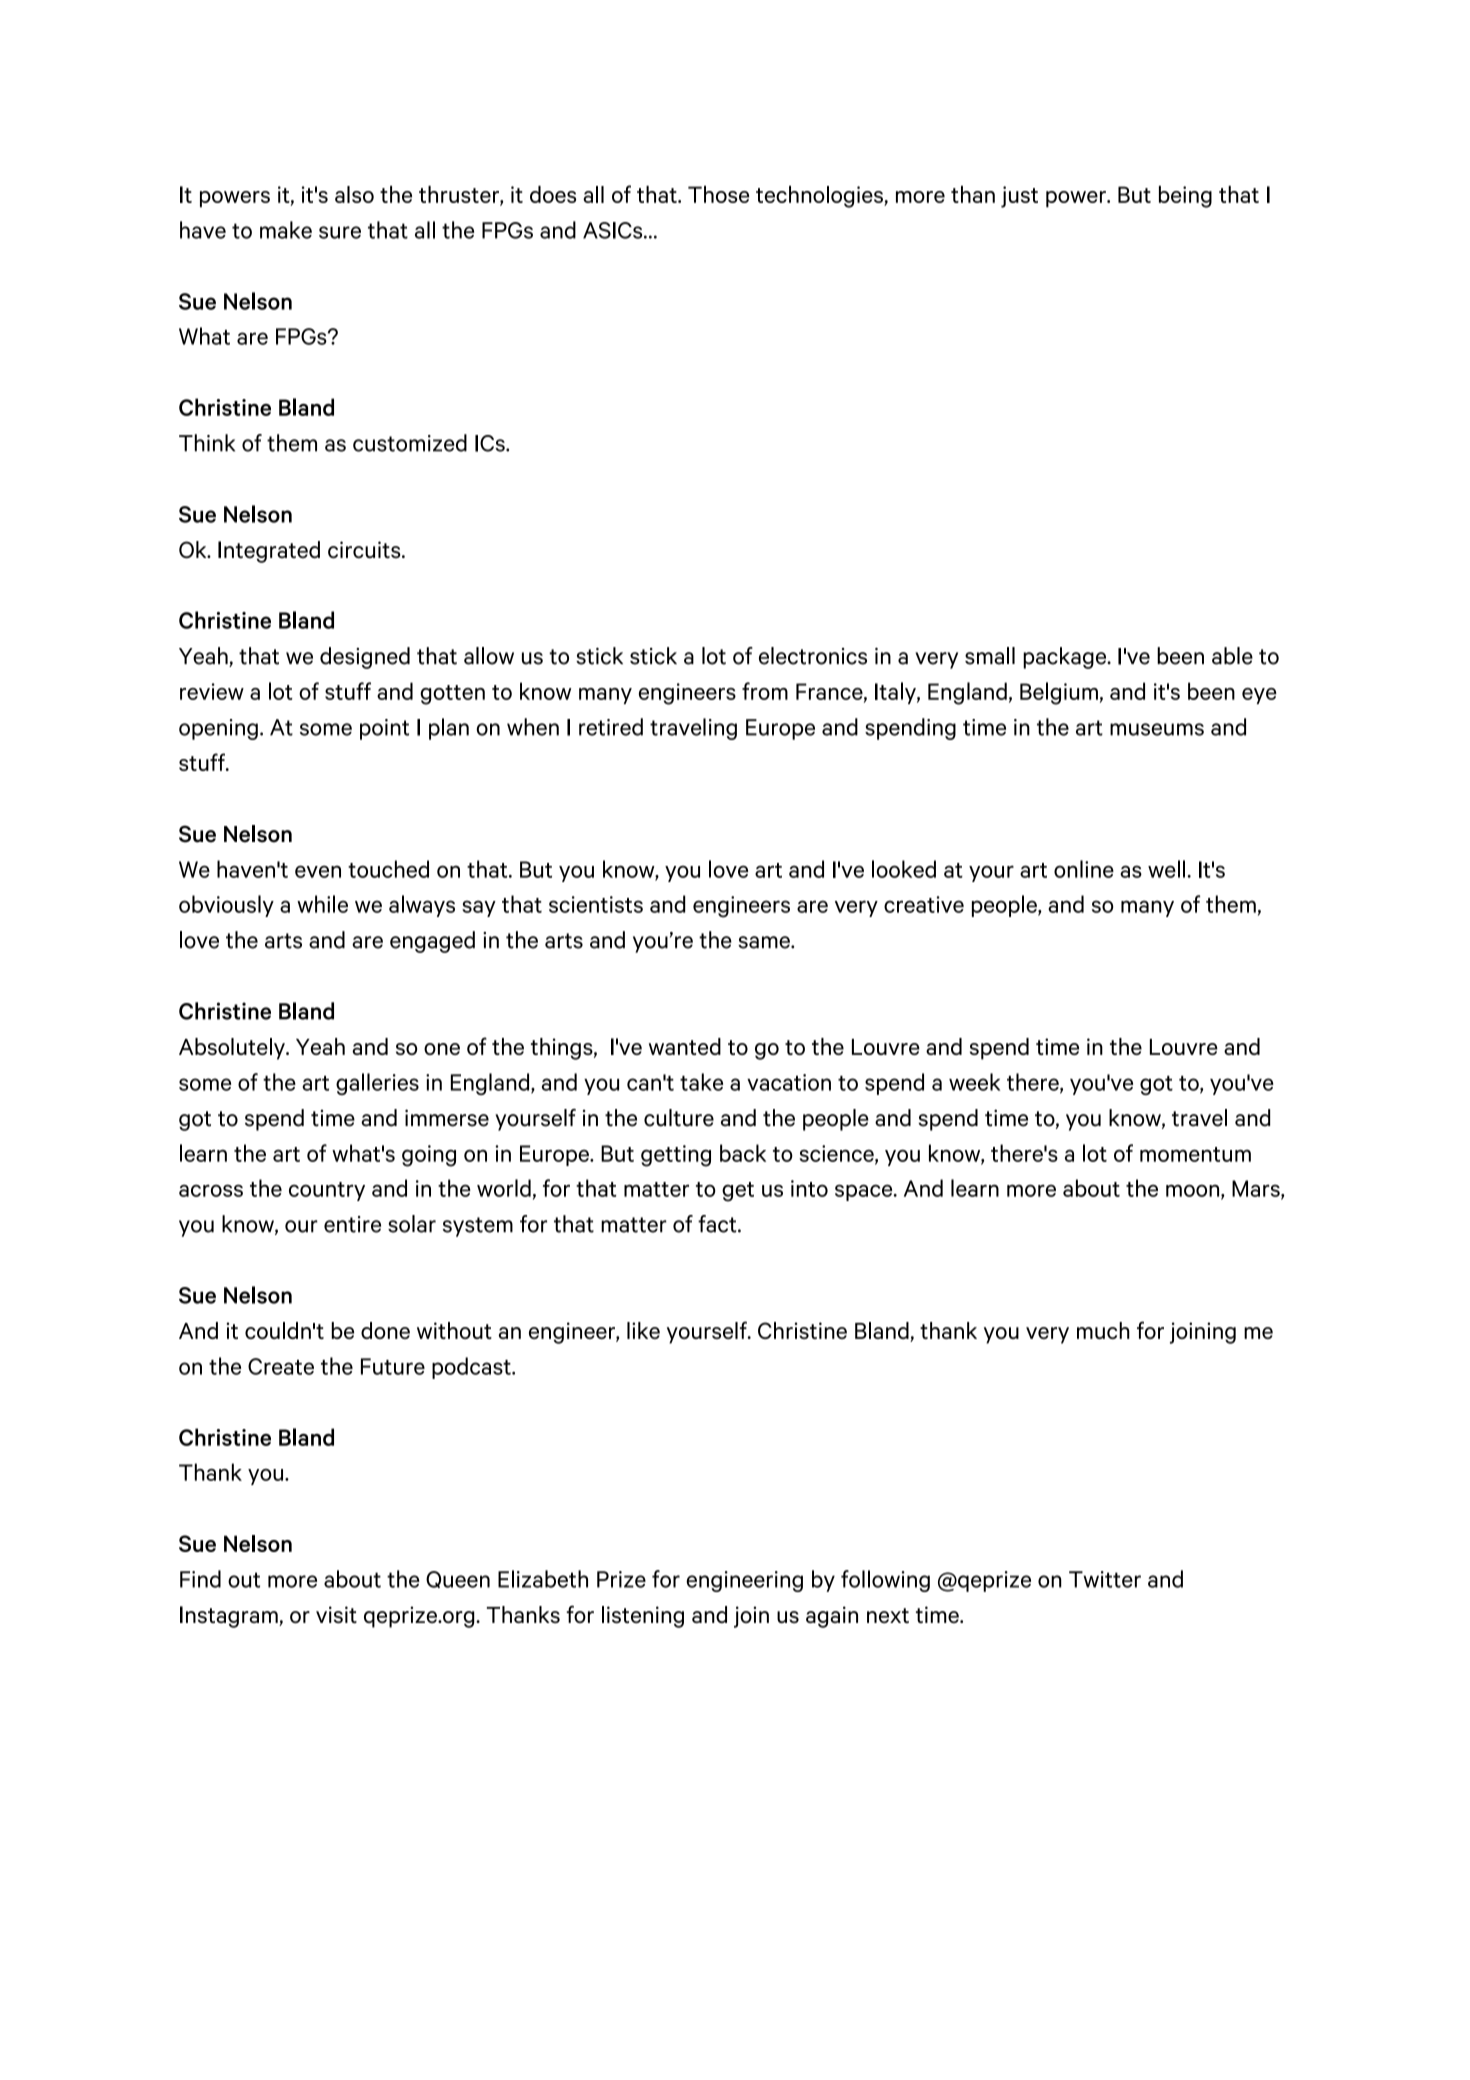  What do you see at coordinates (340, 232) in the screenshot?
I see `sure` at bounding box center [340, 232].
